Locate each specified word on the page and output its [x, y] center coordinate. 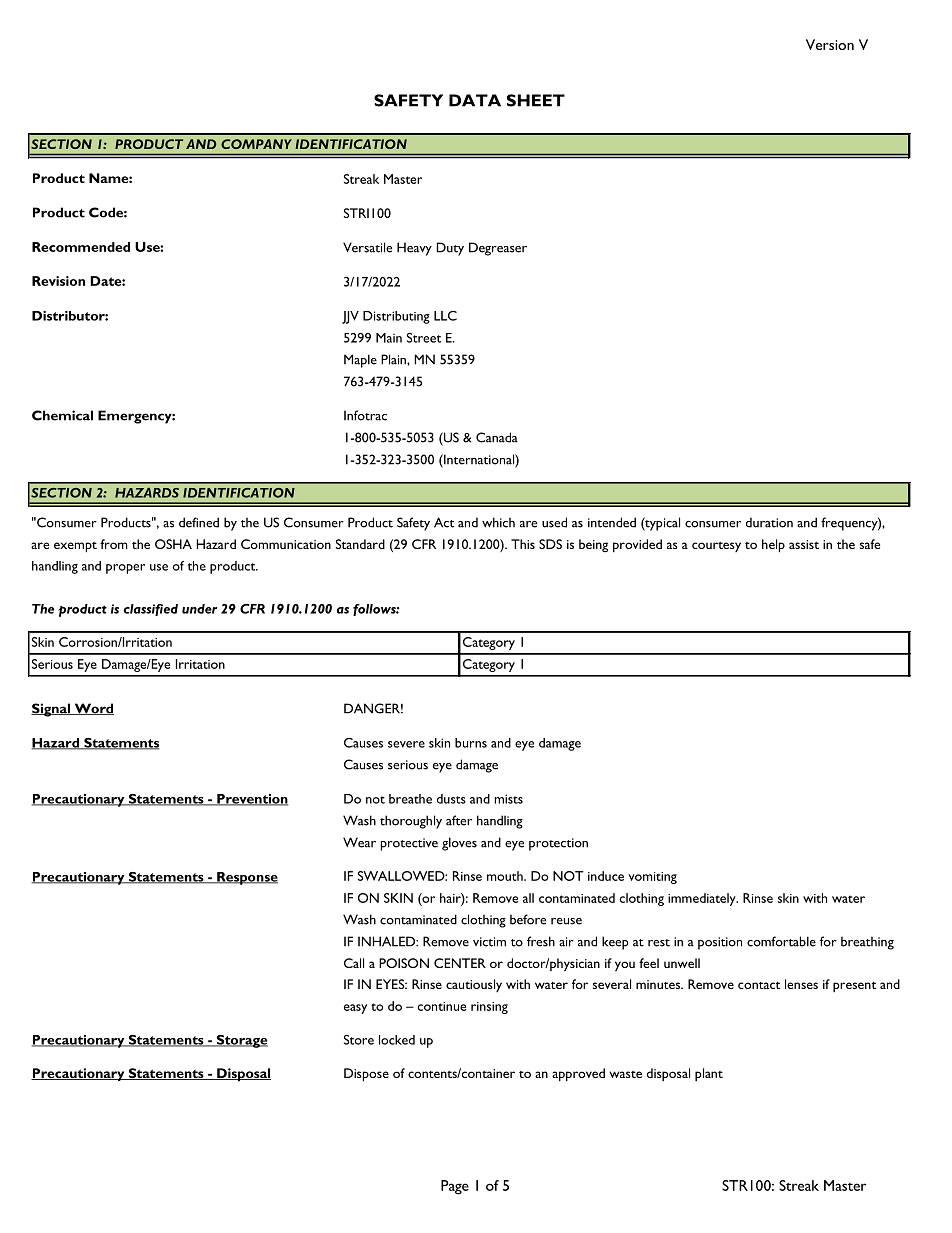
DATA [475, 100]
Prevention [252, 800]
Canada [497, 437]
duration [769, 522]
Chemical [62, 415]
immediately [703, 899]
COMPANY [256, 144]
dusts [451, 799]
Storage [241, 1041]
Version [830, 44]
